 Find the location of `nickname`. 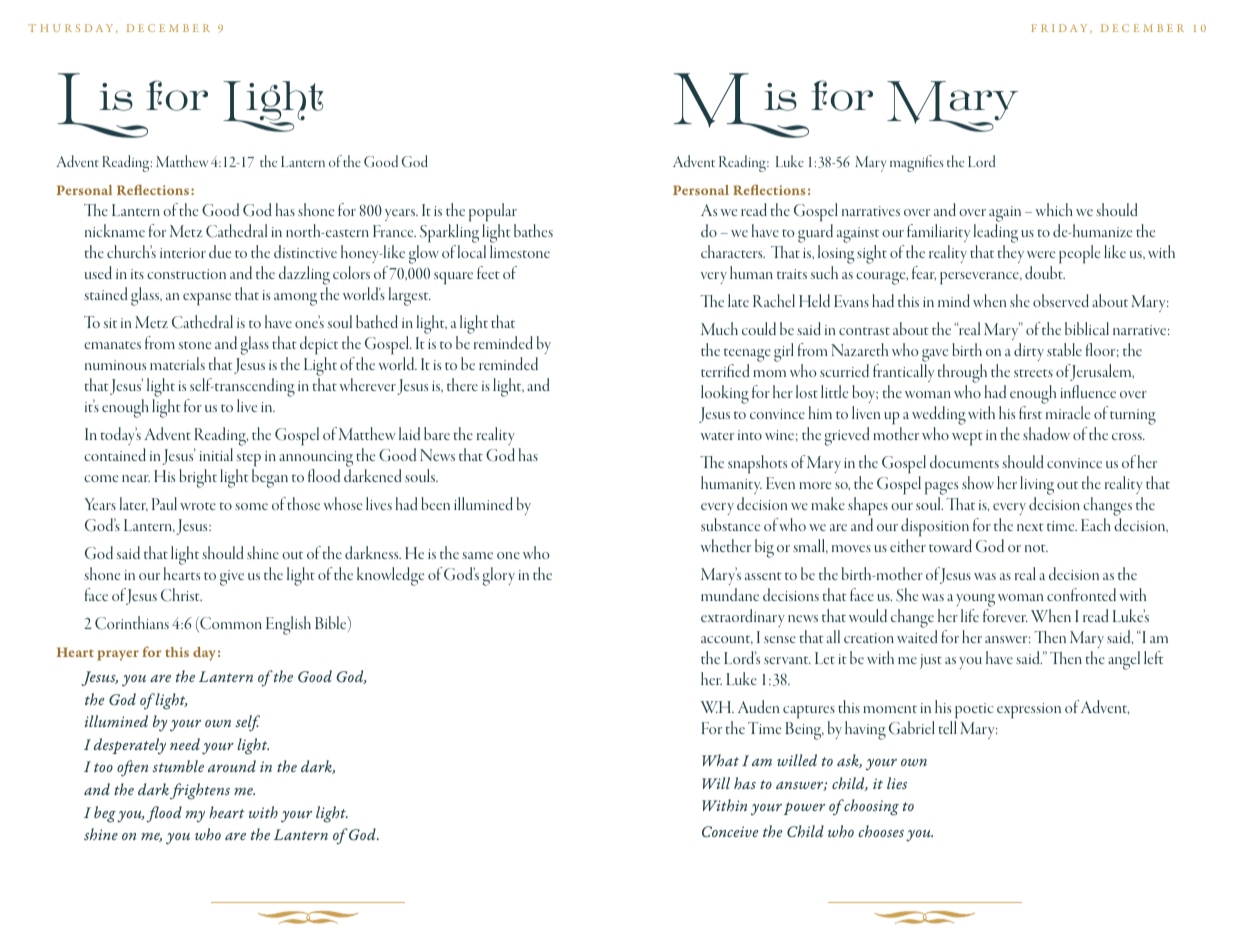

nickname is located at coordinates (115, 230).
